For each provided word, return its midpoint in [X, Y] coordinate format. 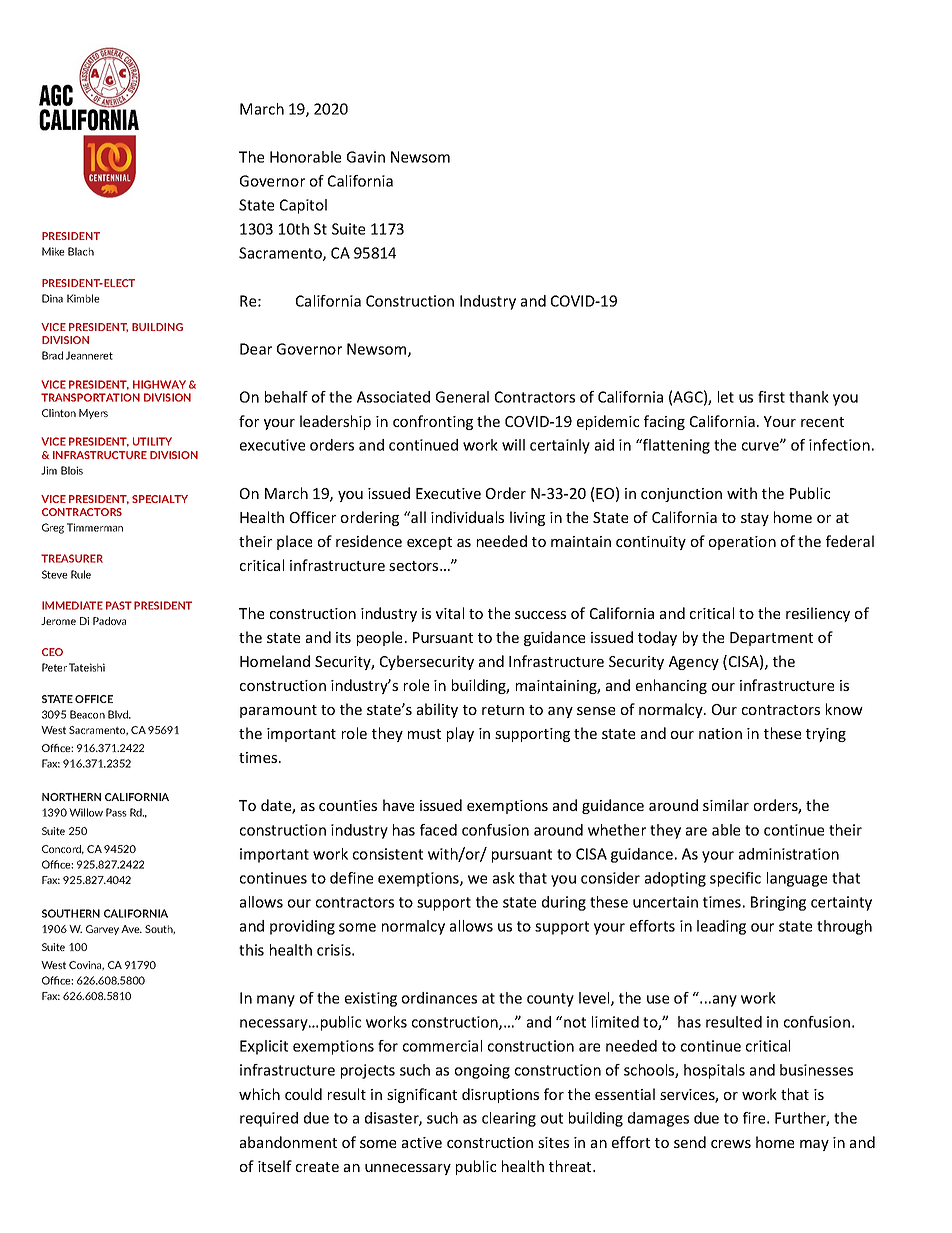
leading [721, 927]
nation [720, 733]
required [269, 1119]
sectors [415, 566]
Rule [81, 574]
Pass [116, 812]
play [460, 734]
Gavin [366, 157]
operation [742, 543]
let [726, 397]
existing [371, 999]
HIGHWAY [159, 384]
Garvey [102, 930]
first [771, 397]
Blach [81, 251]
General [462, 397]
